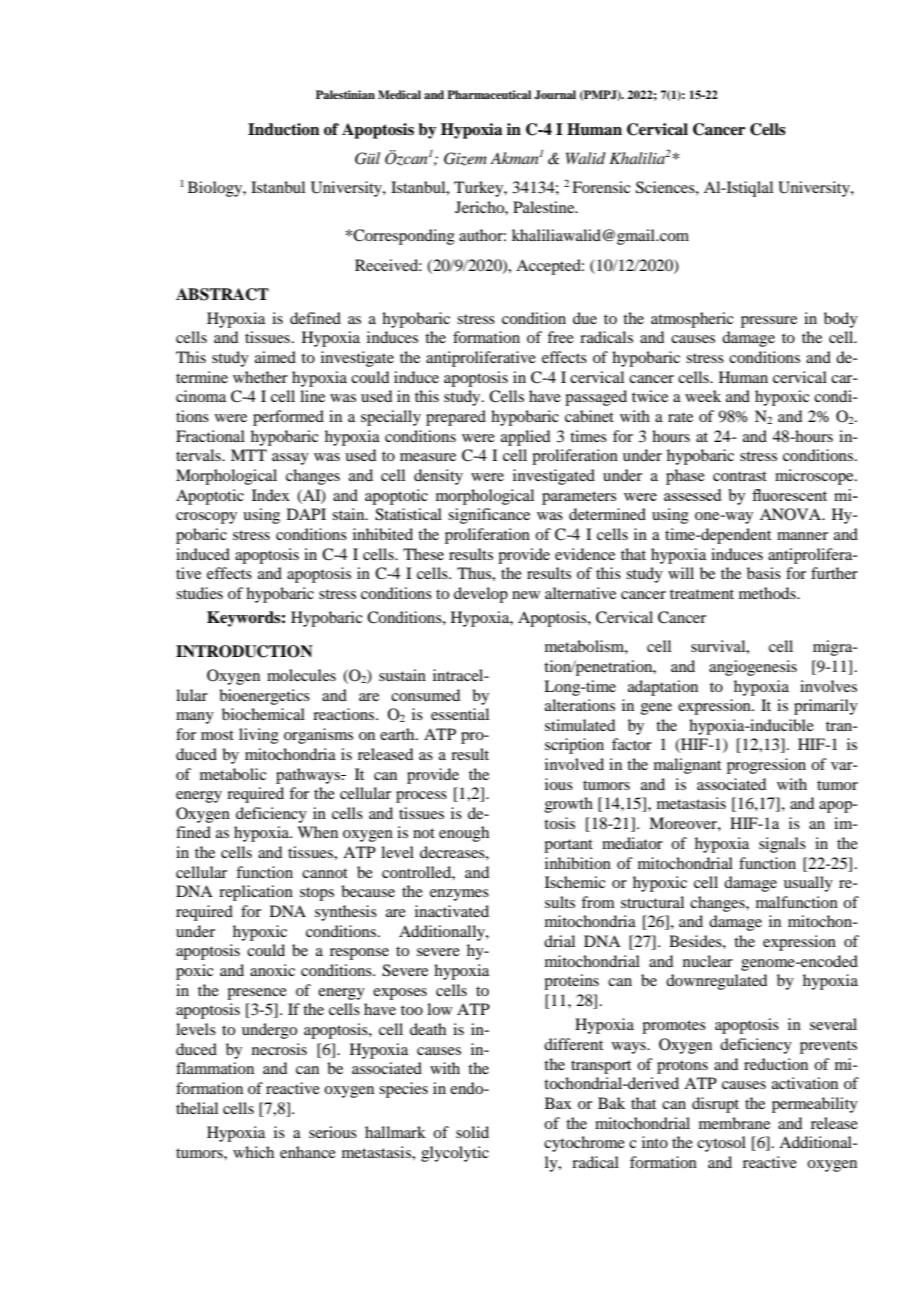 The height and width of the screenshot is (1308, 924). What do you see at coordinates (489, 516) in the screenshot?
I see `significance` at bounding box center [489, 516].
